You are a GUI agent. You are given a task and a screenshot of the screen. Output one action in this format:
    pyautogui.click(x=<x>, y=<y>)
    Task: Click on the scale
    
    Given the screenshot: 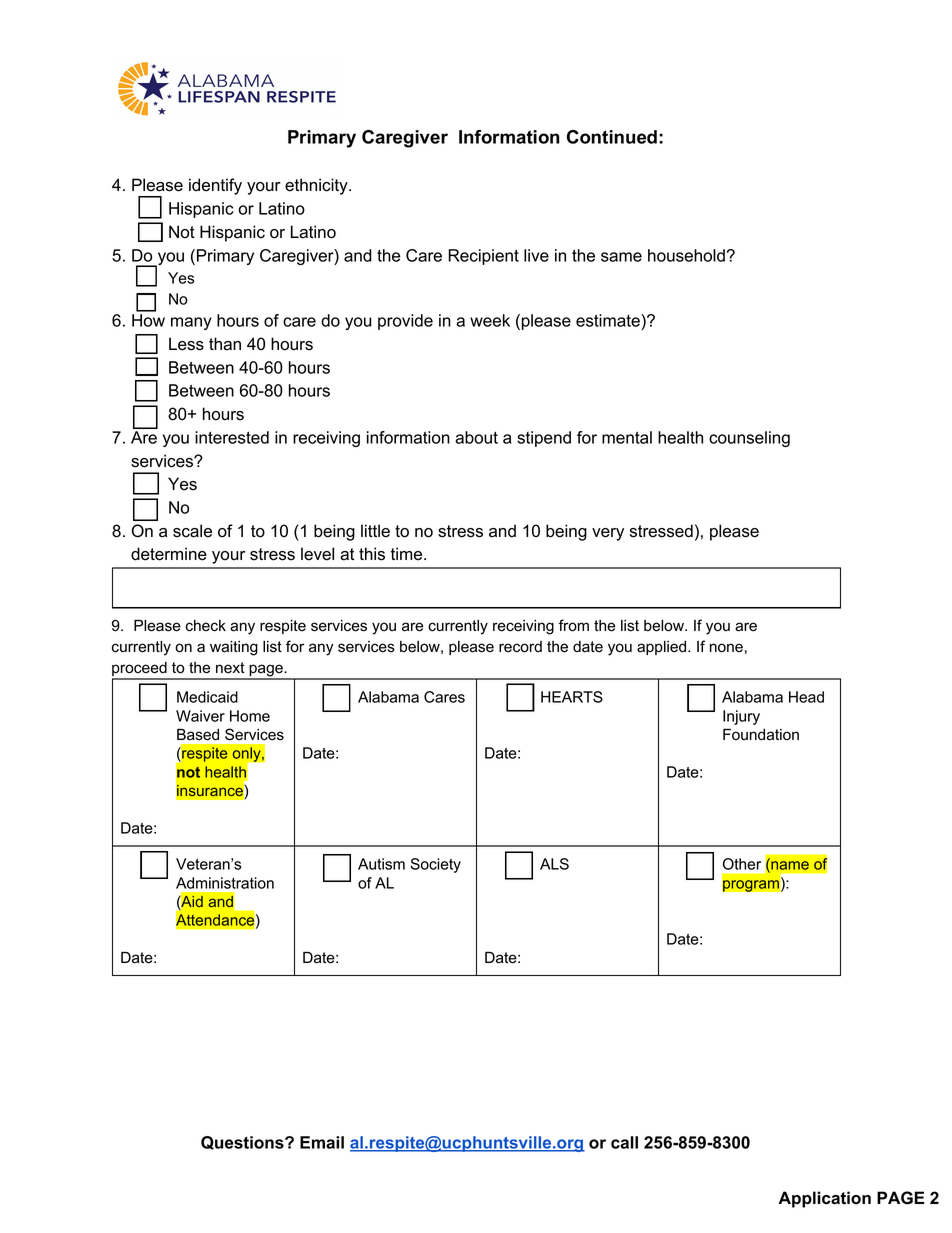 What is the action you would take?
    pyautogui.click(x=192, y=531)
